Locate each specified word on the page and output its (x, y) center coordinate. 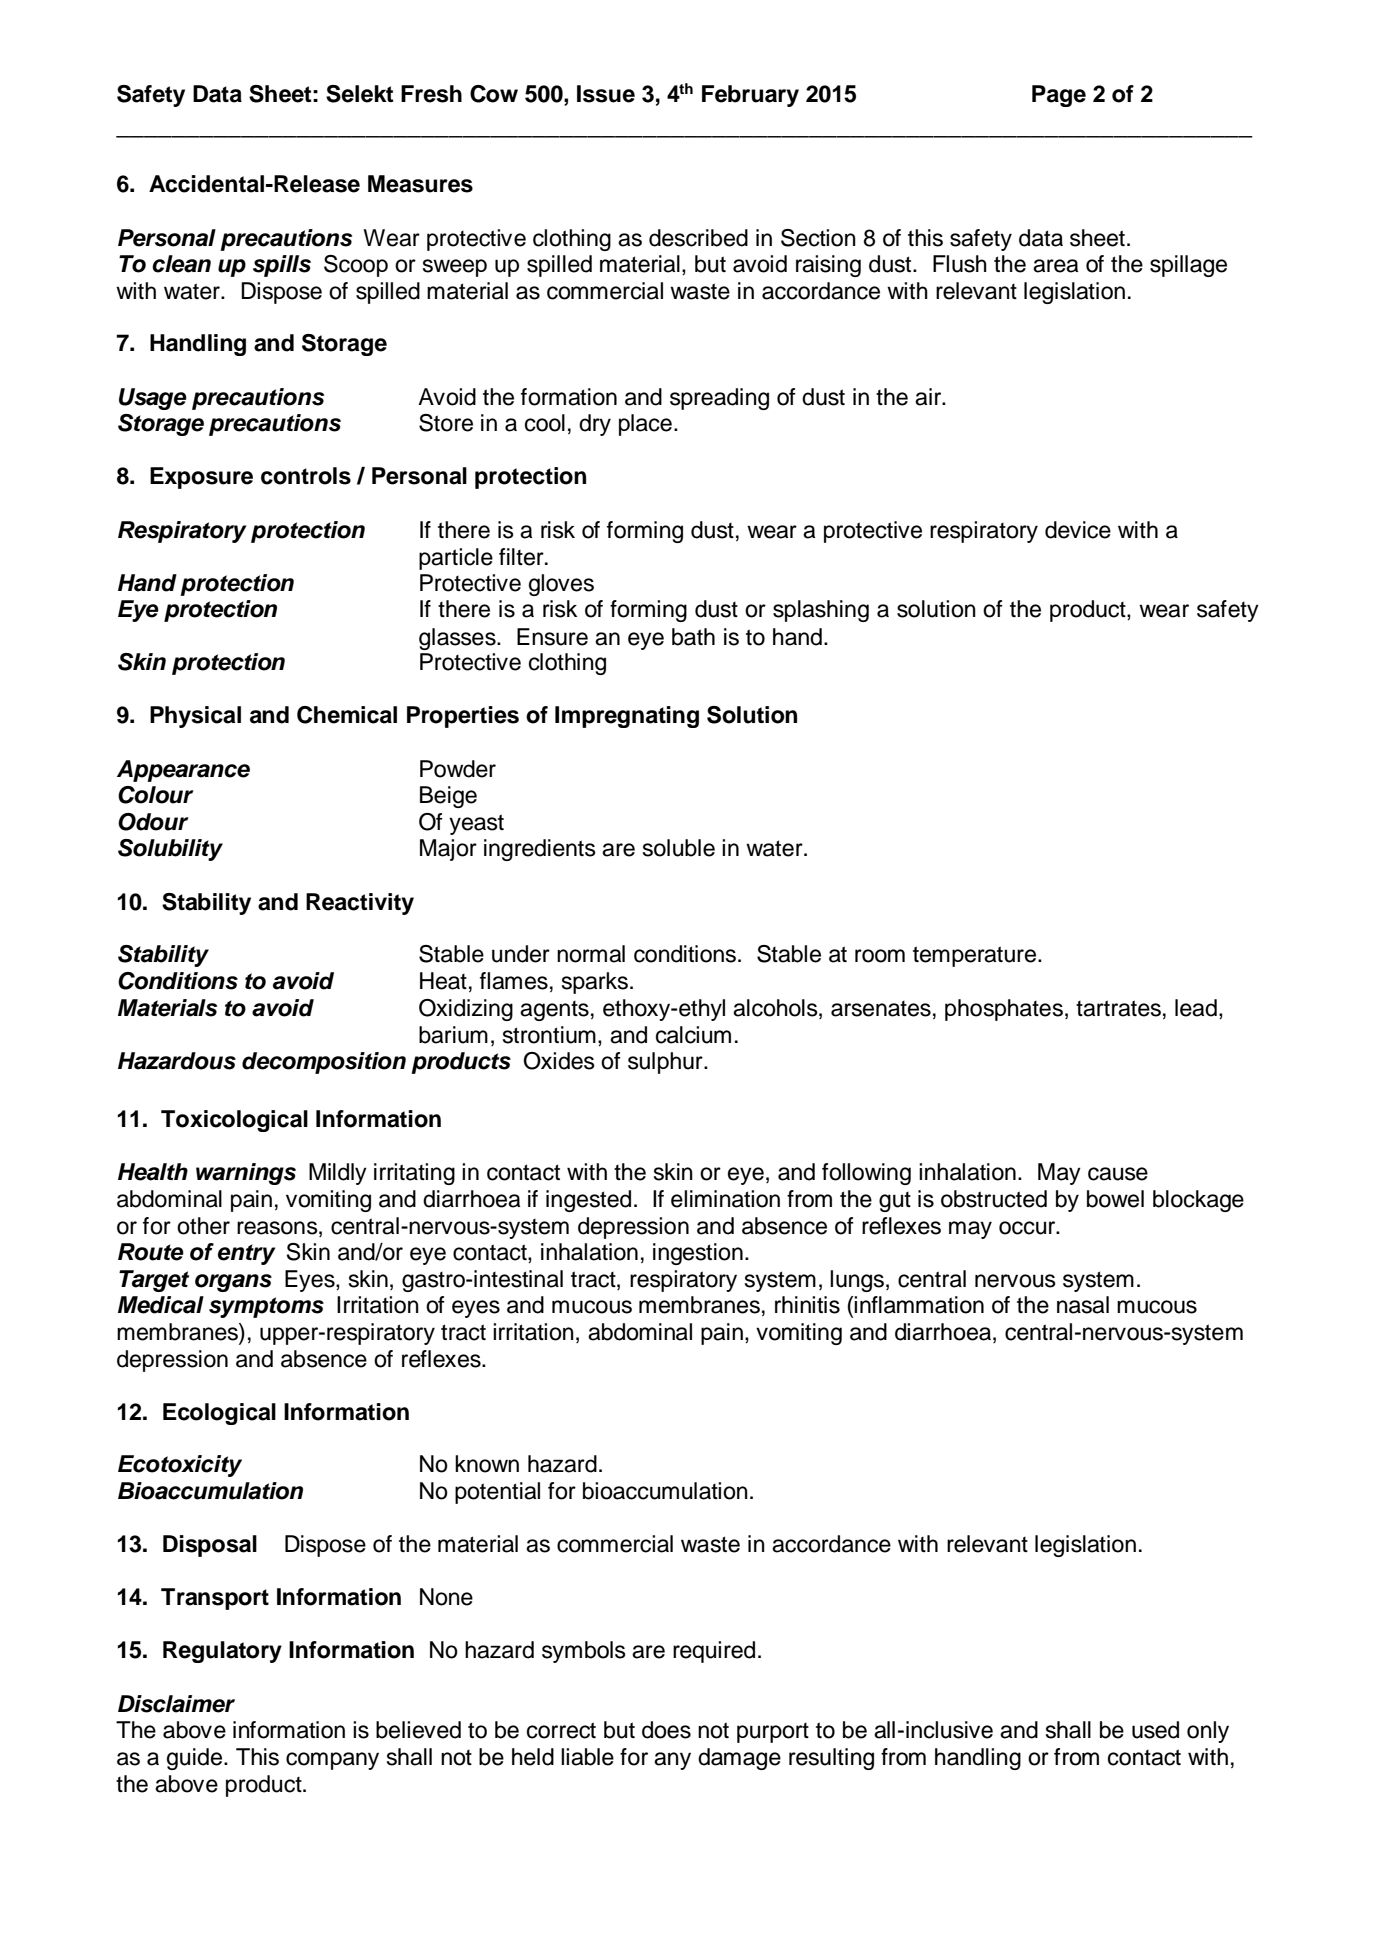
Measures (420, 184)
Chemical (347, 715)
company (332, 1761)
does (666, 1730)
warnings (246, 1174)
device (1078, 530)
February (750, 96)
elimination (725, 1199)
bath (693, 637)
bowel (1115, 1199)
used (1155, 1730)
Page (1059, 96)
